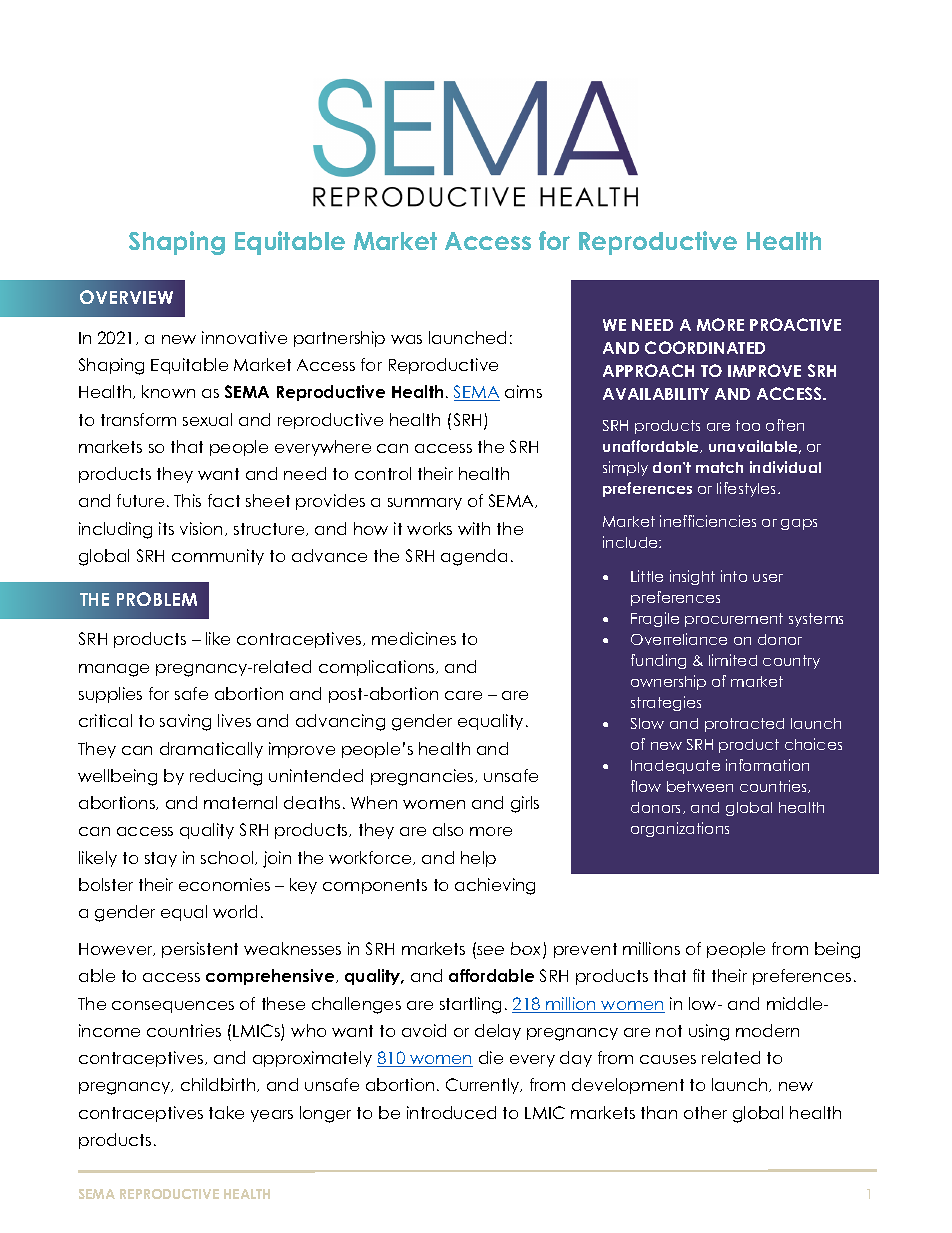 Image resolution: width=952 pixels, height=1233 pixels. What do you see at coordinates (219, 1085) in the document?
I see `childbirth` at bounding box center [219, 1085].
